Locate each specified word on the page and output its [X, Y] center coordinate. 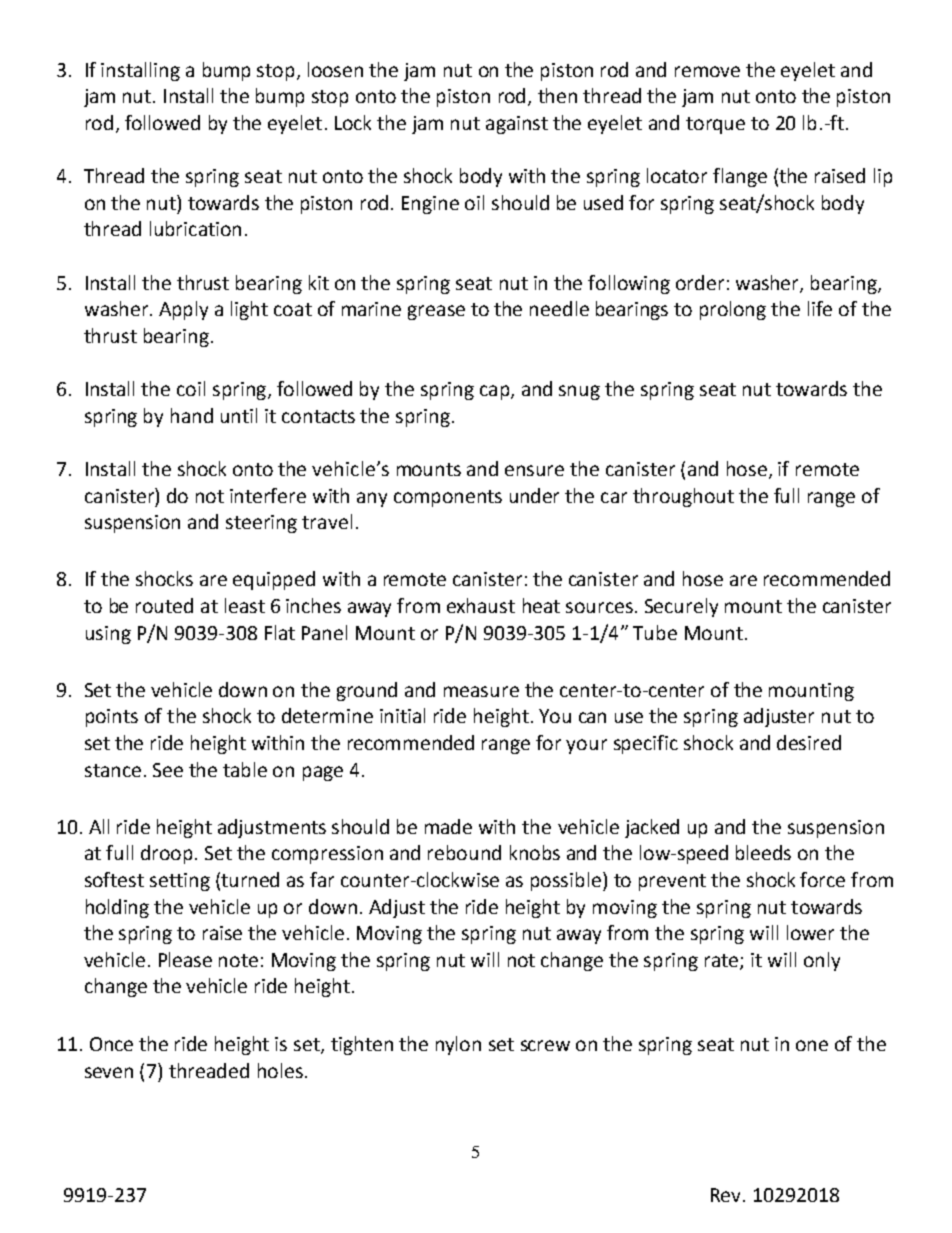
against [517, 125]
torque [715, 125]
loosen [335, 69]
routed [164, 605]
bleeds [763, 852]
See [168, 770]
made [448, 826]
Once [111, 1044]
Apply [183, 310]
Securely [681, 607]
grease [436, 312]
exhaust [481, 605]
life [820, 308]
